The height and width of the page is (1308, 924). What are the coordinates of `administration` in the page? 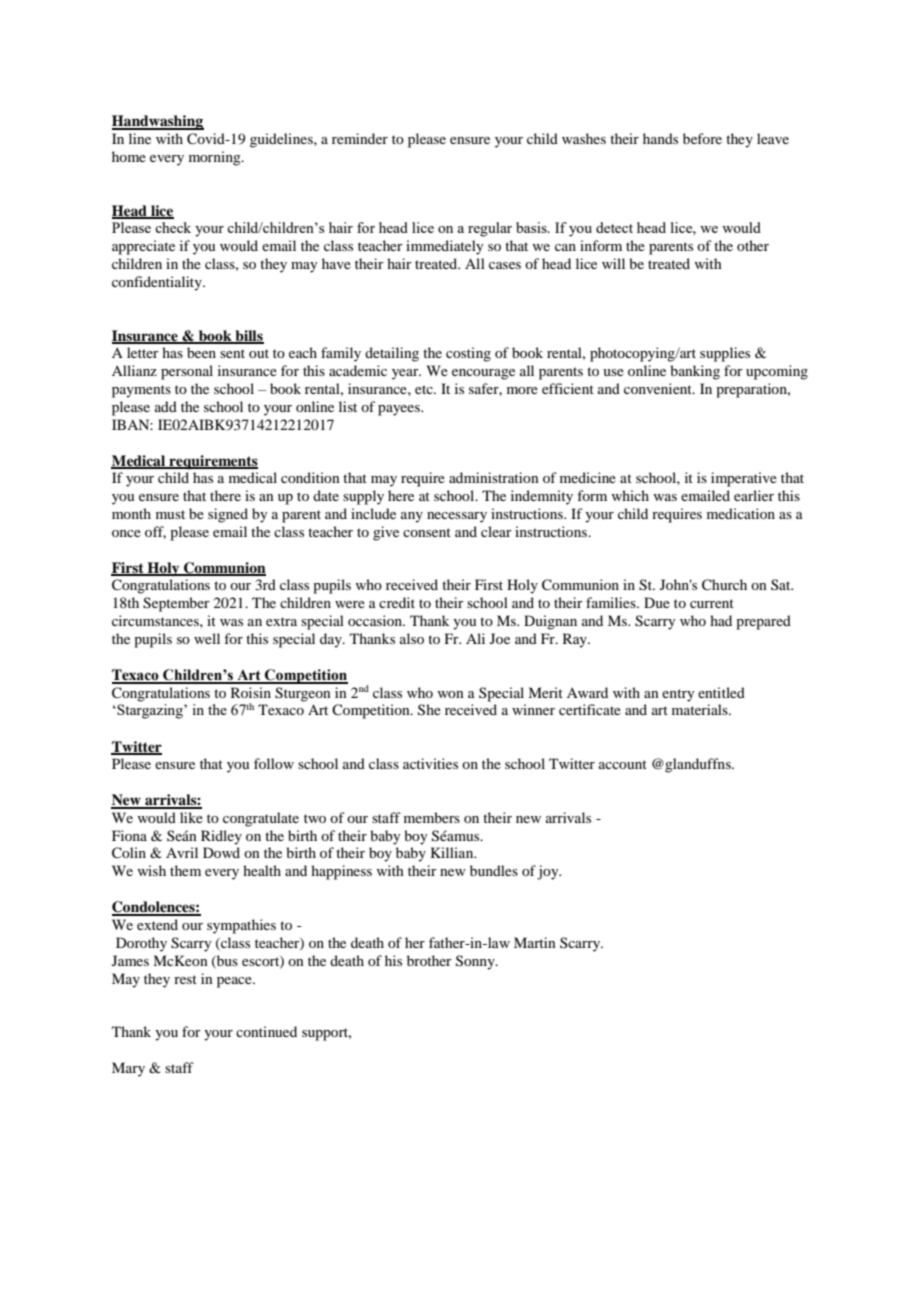 It's located at (494, 477).
